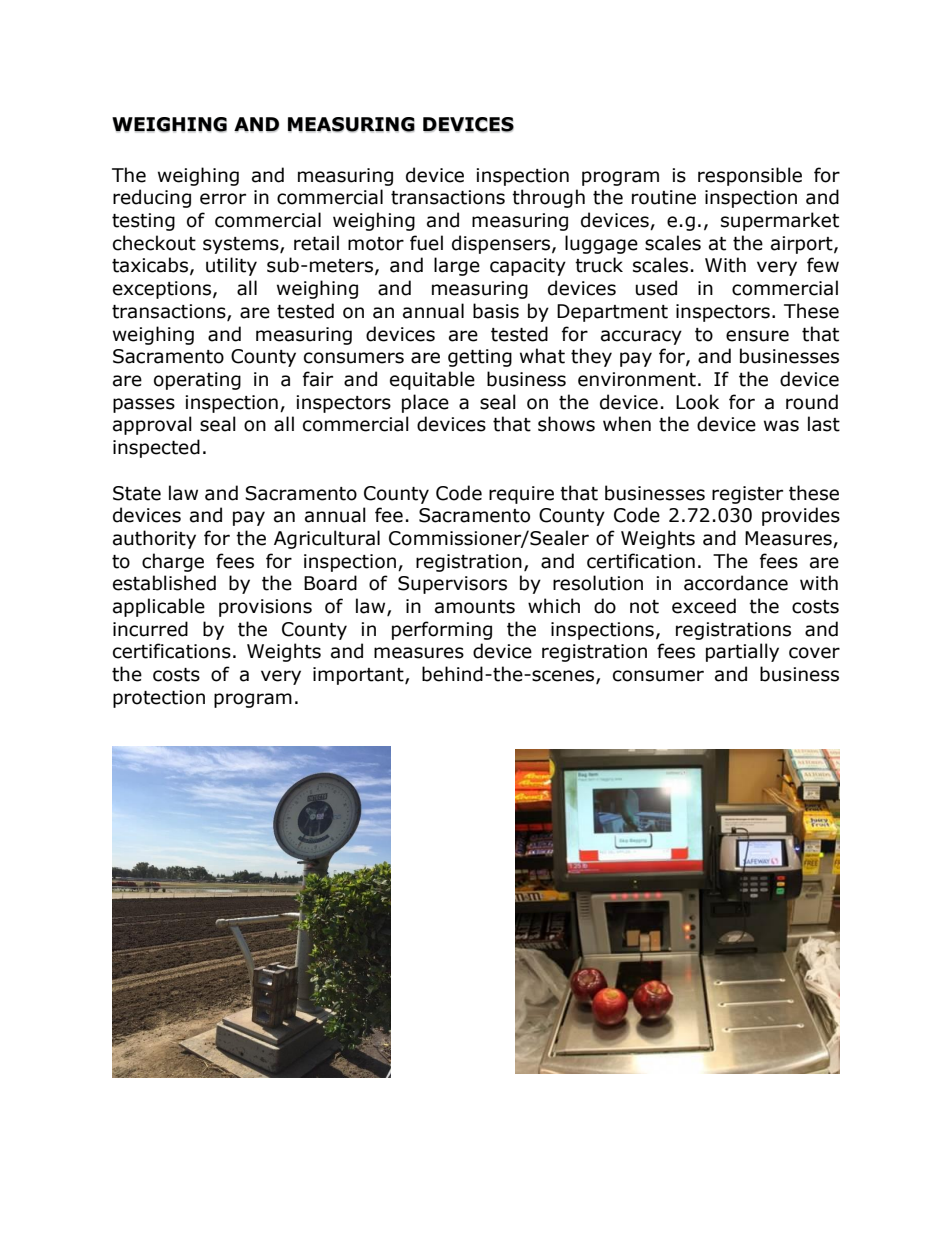  What do you see at coordinates (159, 699) in the document?
I see `protection` at bounding box center [159, 699].
